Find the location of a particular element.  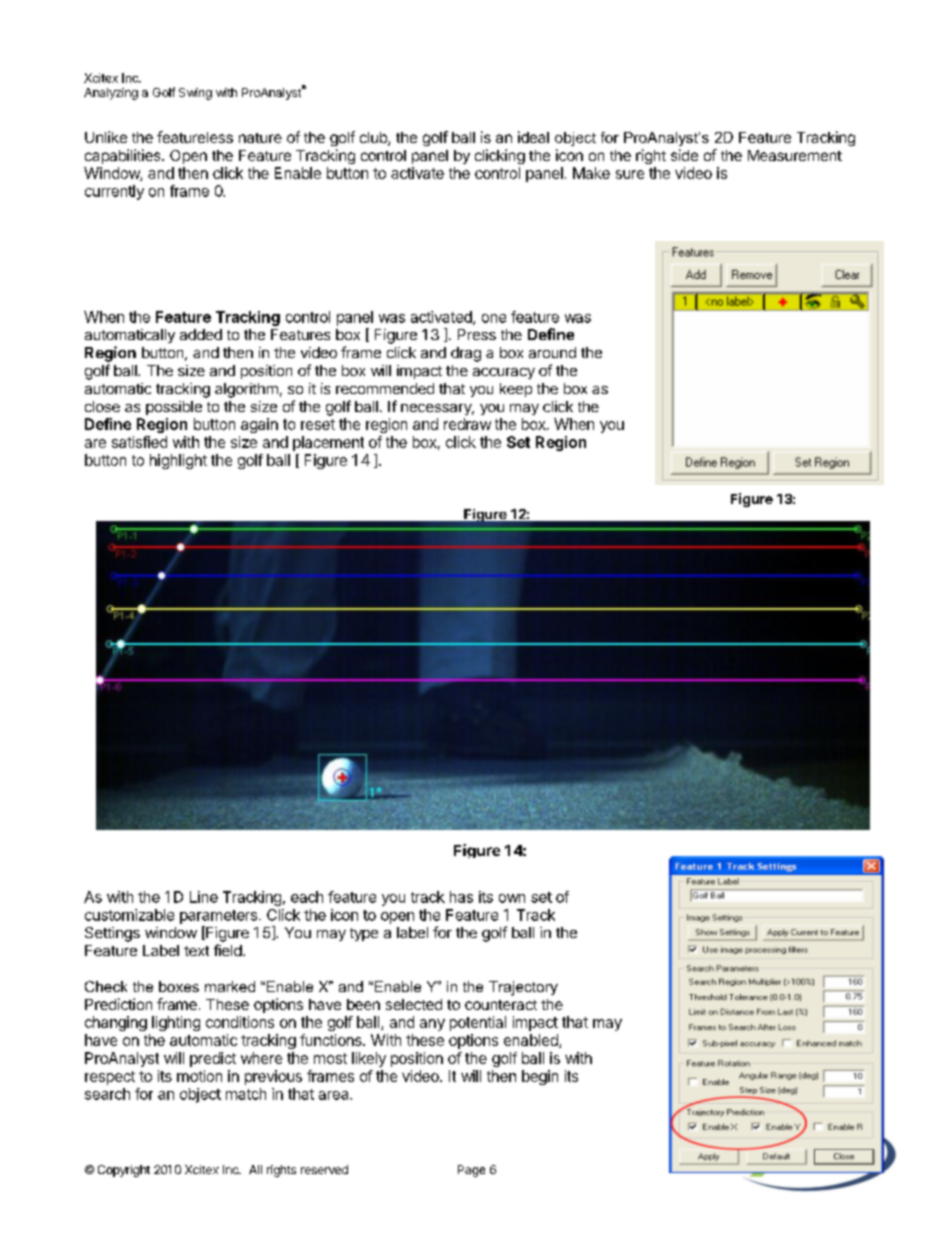

keep is located at coordinates (516, 390).
